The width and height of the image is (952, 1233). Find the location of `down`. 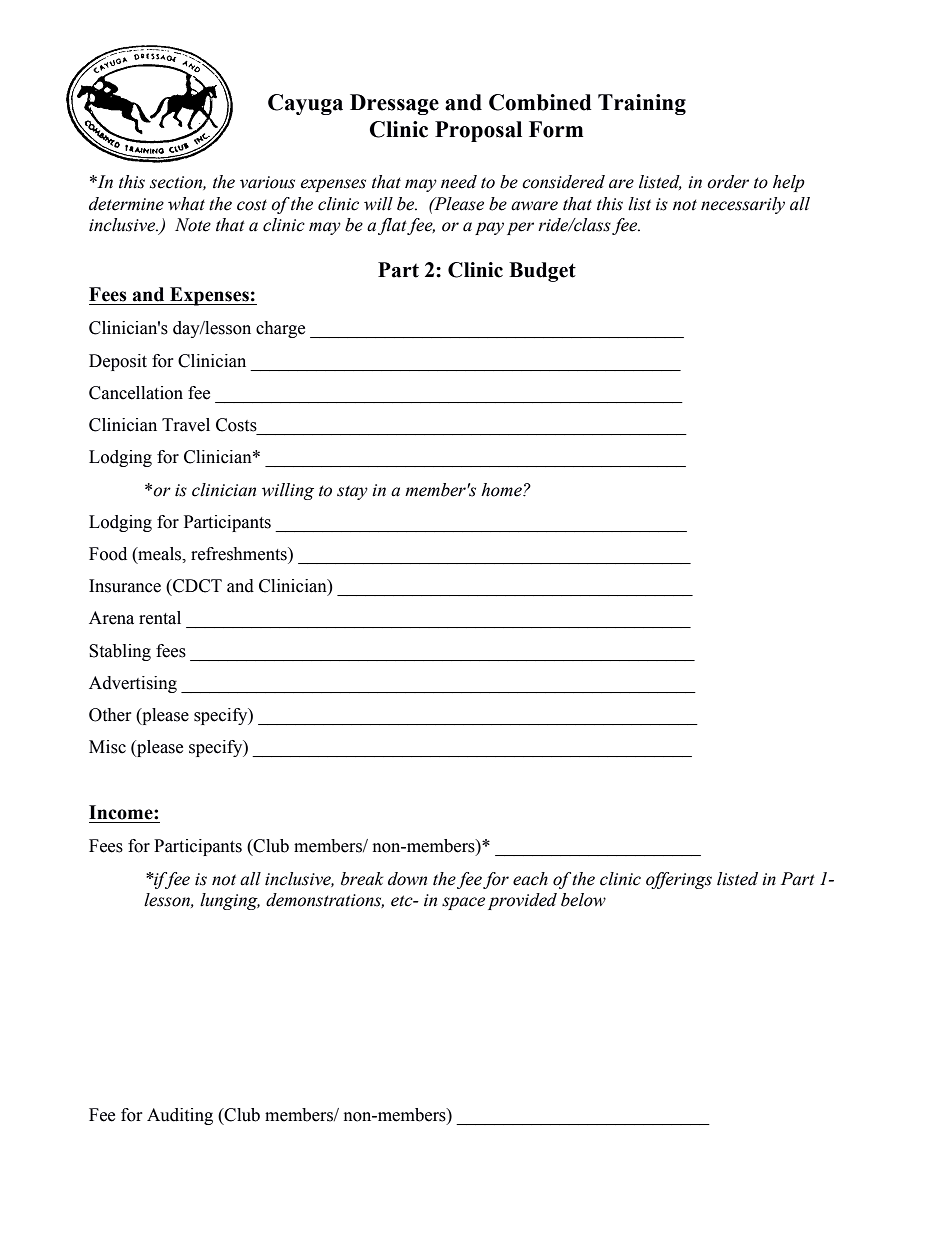

down is located at coordinates (407, 879).
